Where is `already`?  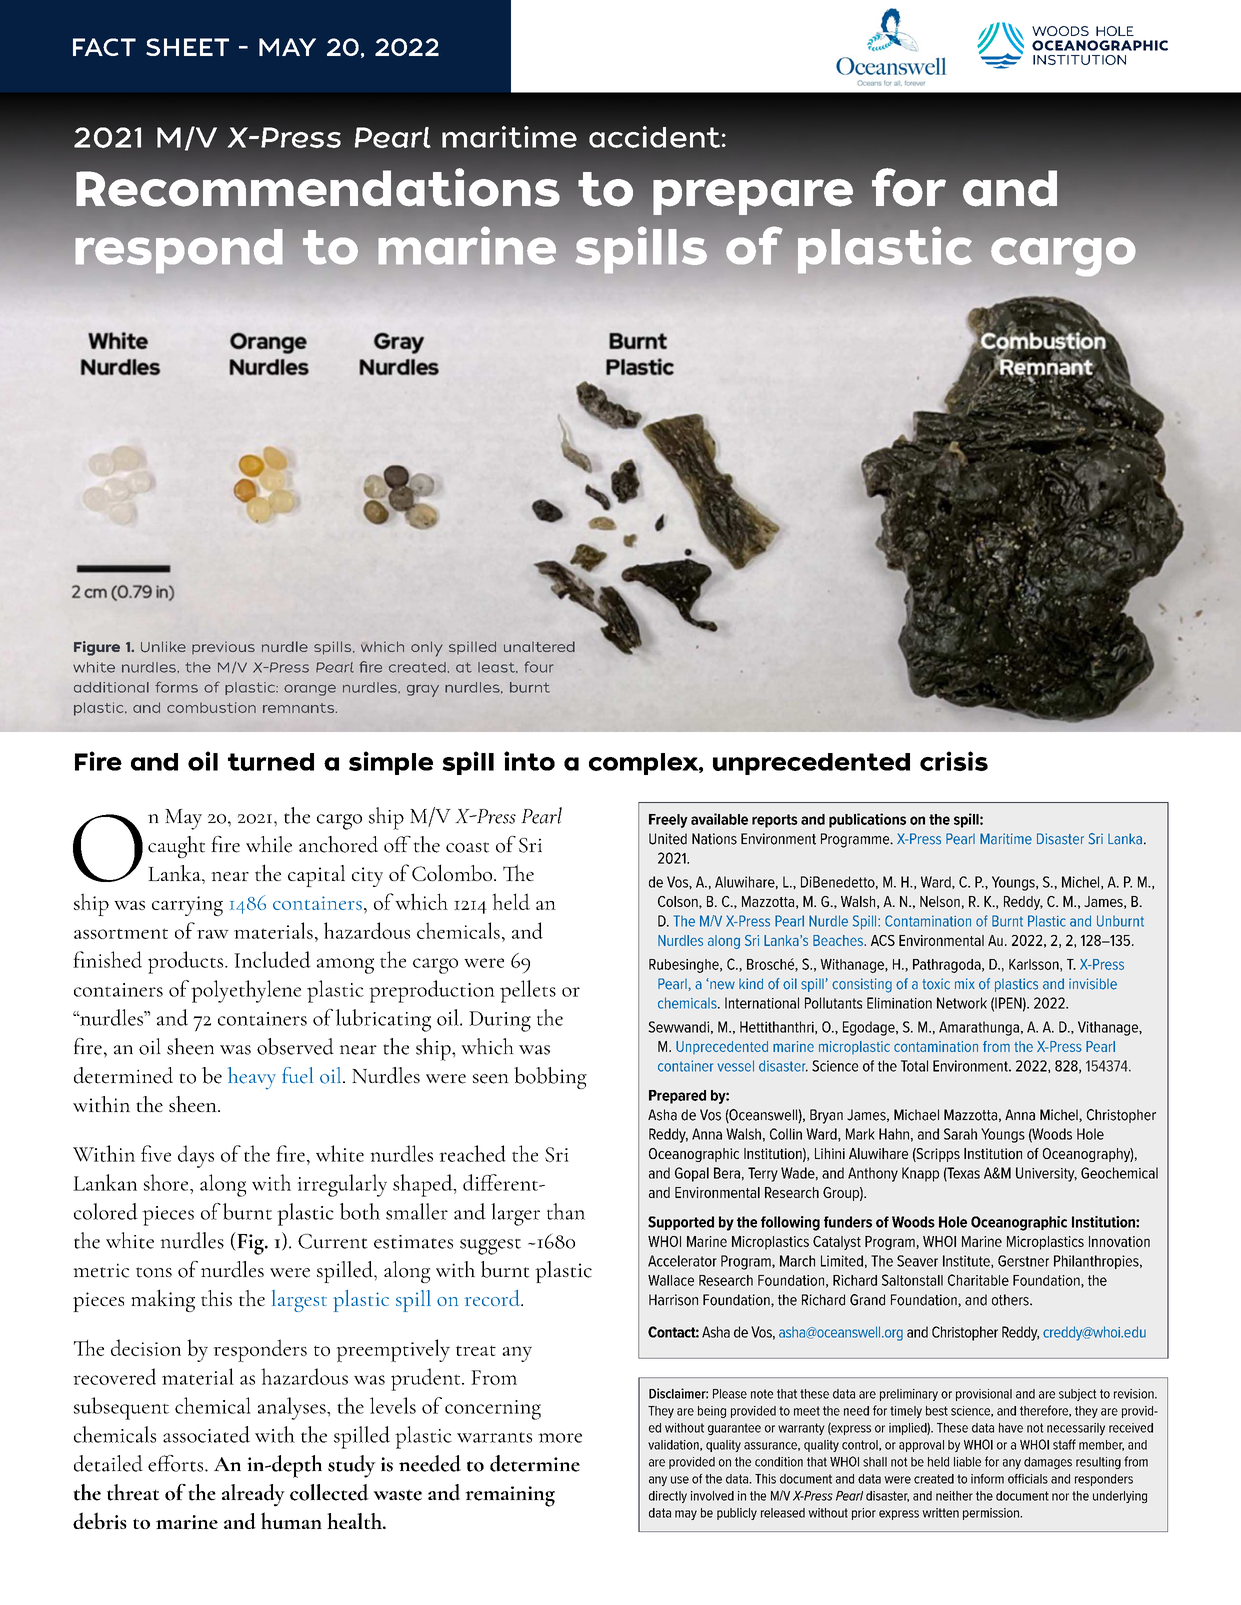 already is located at coordinates (253, 1495).
